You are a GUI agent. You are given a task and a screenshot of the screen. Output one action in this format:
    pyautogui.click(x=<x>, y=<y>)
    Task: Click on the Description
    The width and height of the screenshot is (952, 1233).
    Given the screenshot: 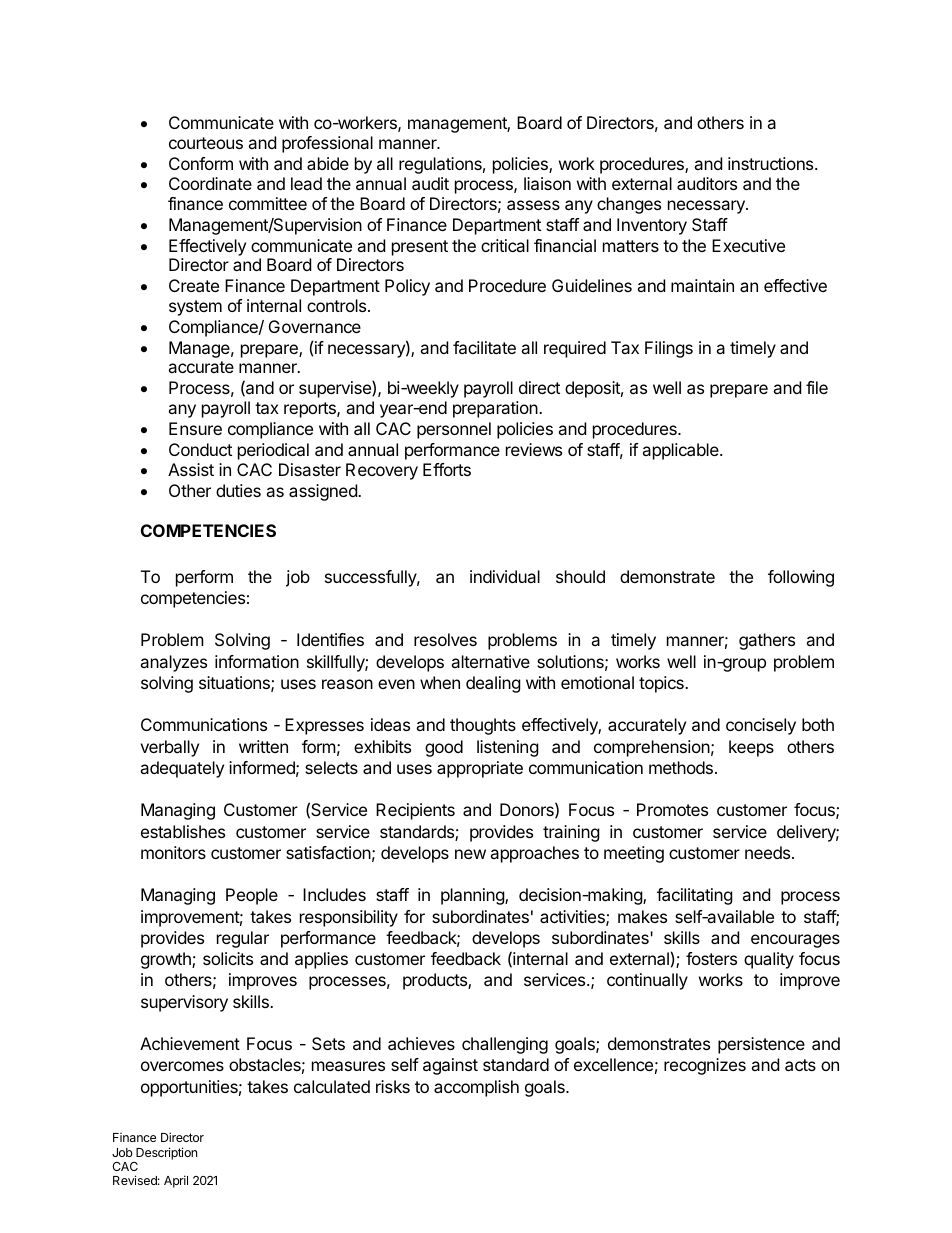 What is the action you would take?
    pyautogui.click(x=166, y=1153)
